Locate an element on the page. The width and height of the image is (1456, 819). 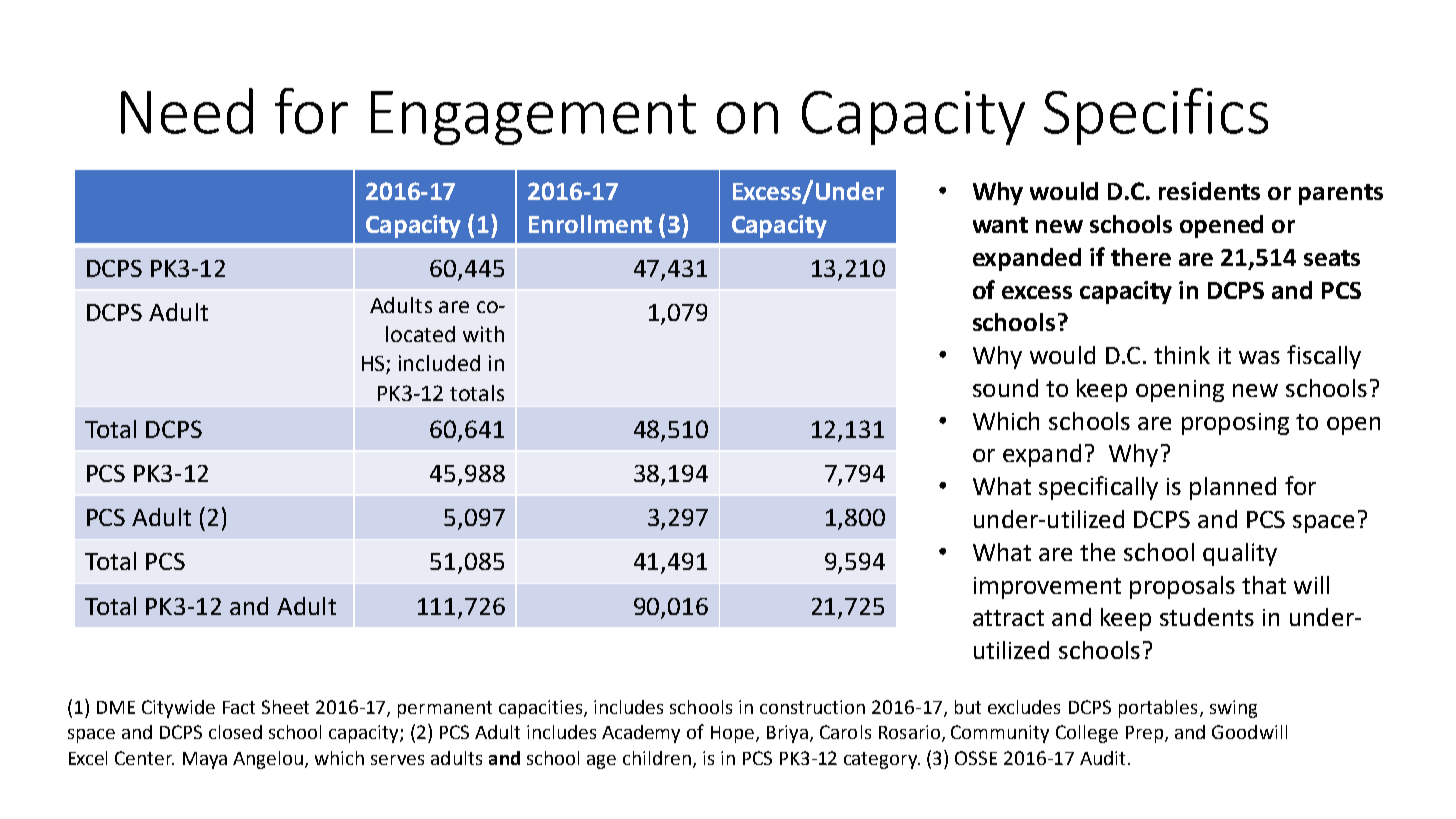
specifically is located at coordinates (1098, 488).
